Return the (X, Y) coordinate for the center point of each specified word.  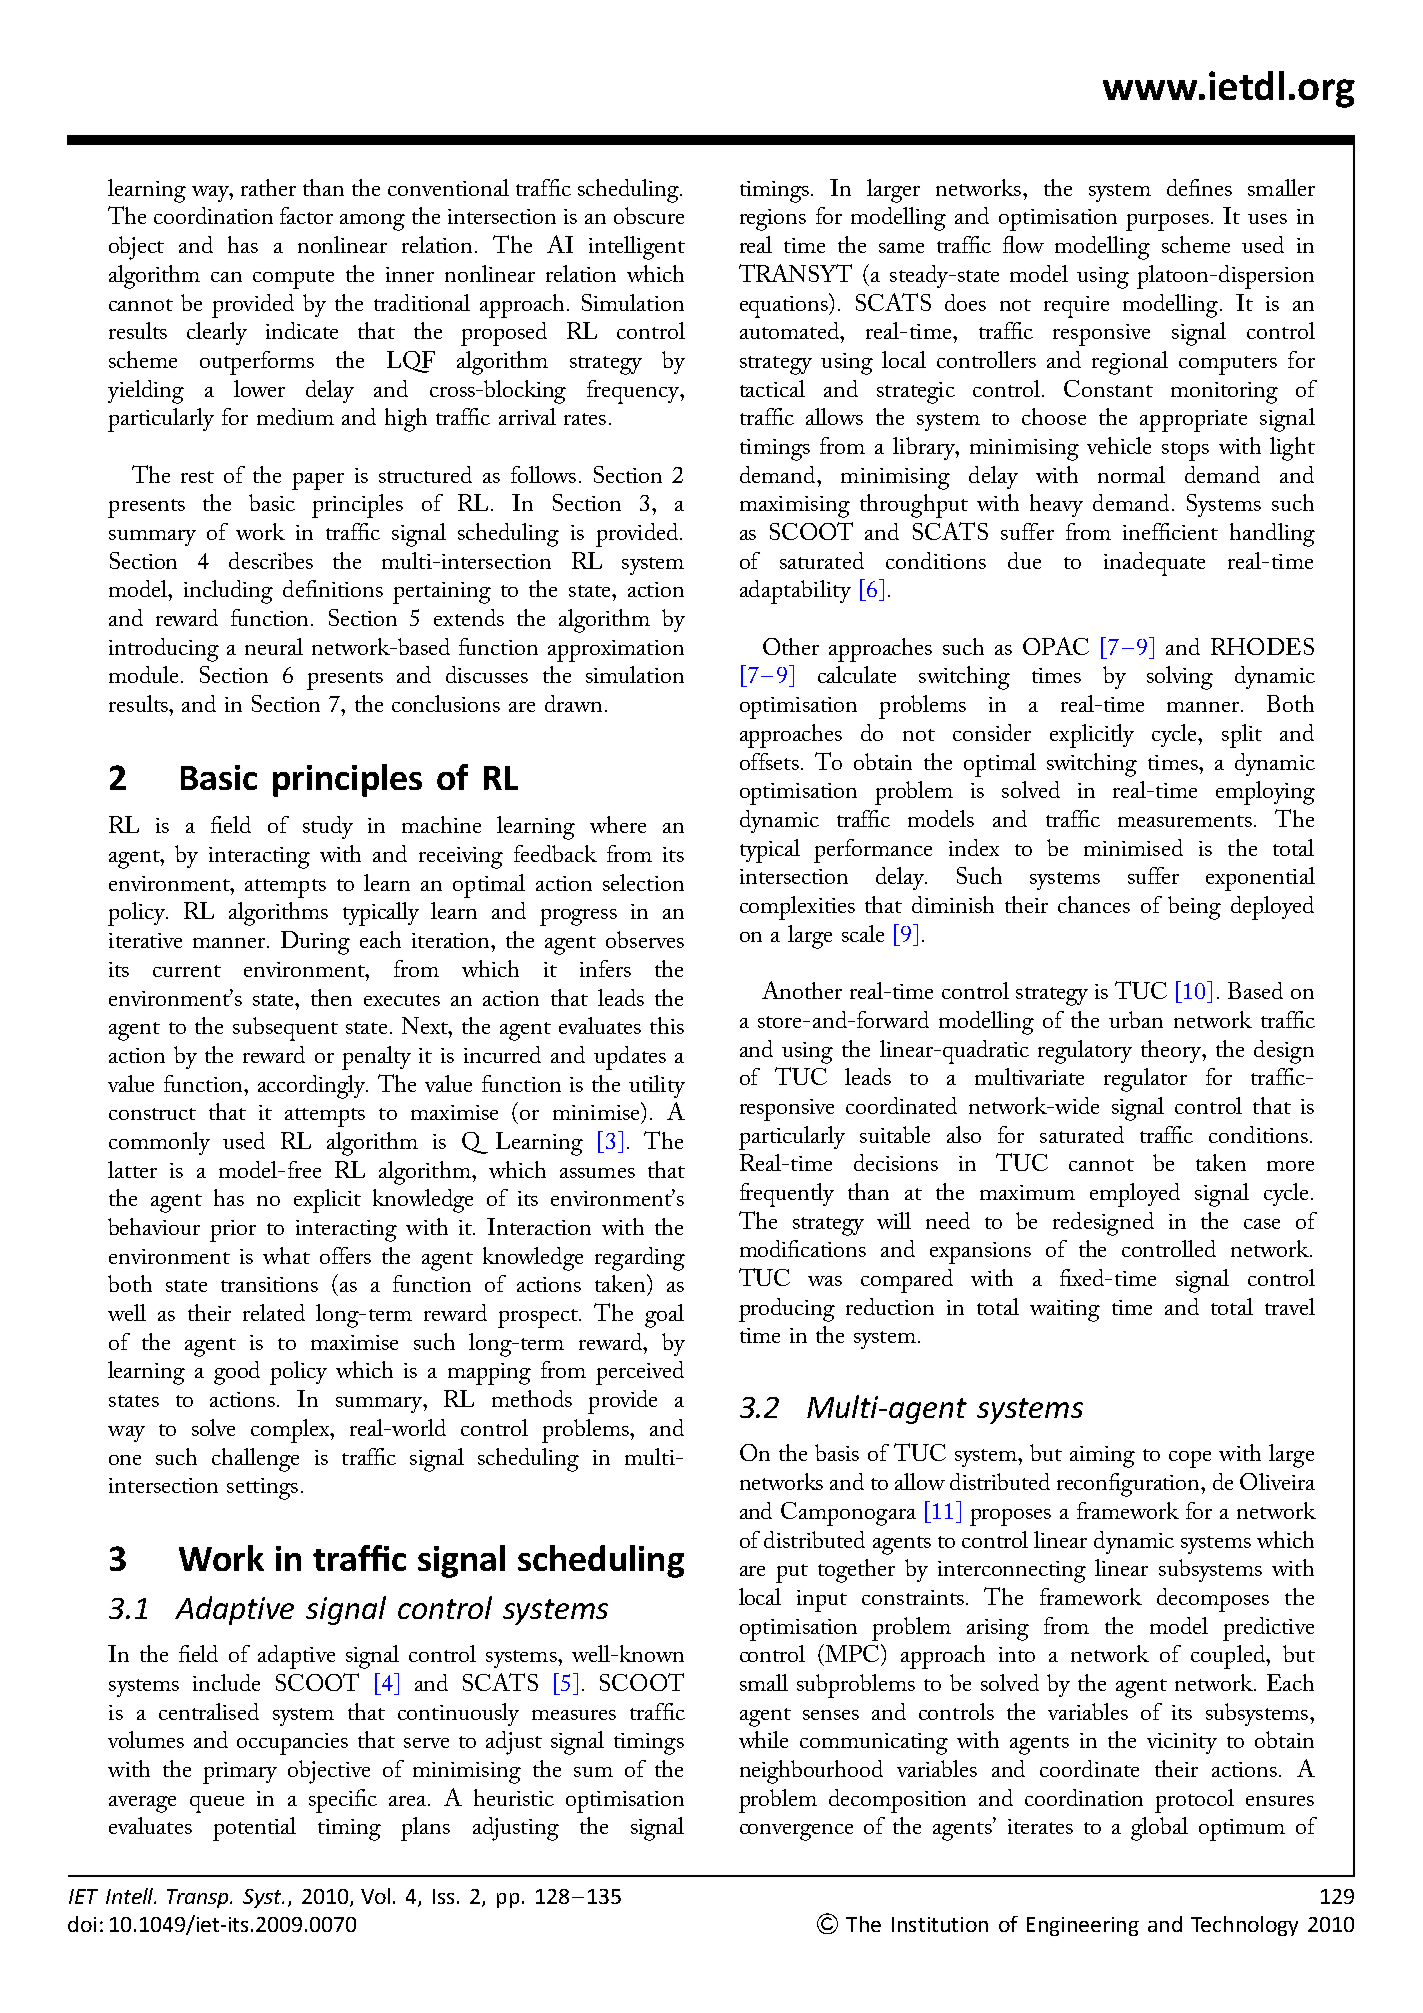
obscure (649, 215)
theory (1172, 1051)
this (667, 1025)
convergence (796, 1832)
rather (268, 187)
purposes (1167, 222)
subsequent (285, 1029)
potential (254, 1829)
